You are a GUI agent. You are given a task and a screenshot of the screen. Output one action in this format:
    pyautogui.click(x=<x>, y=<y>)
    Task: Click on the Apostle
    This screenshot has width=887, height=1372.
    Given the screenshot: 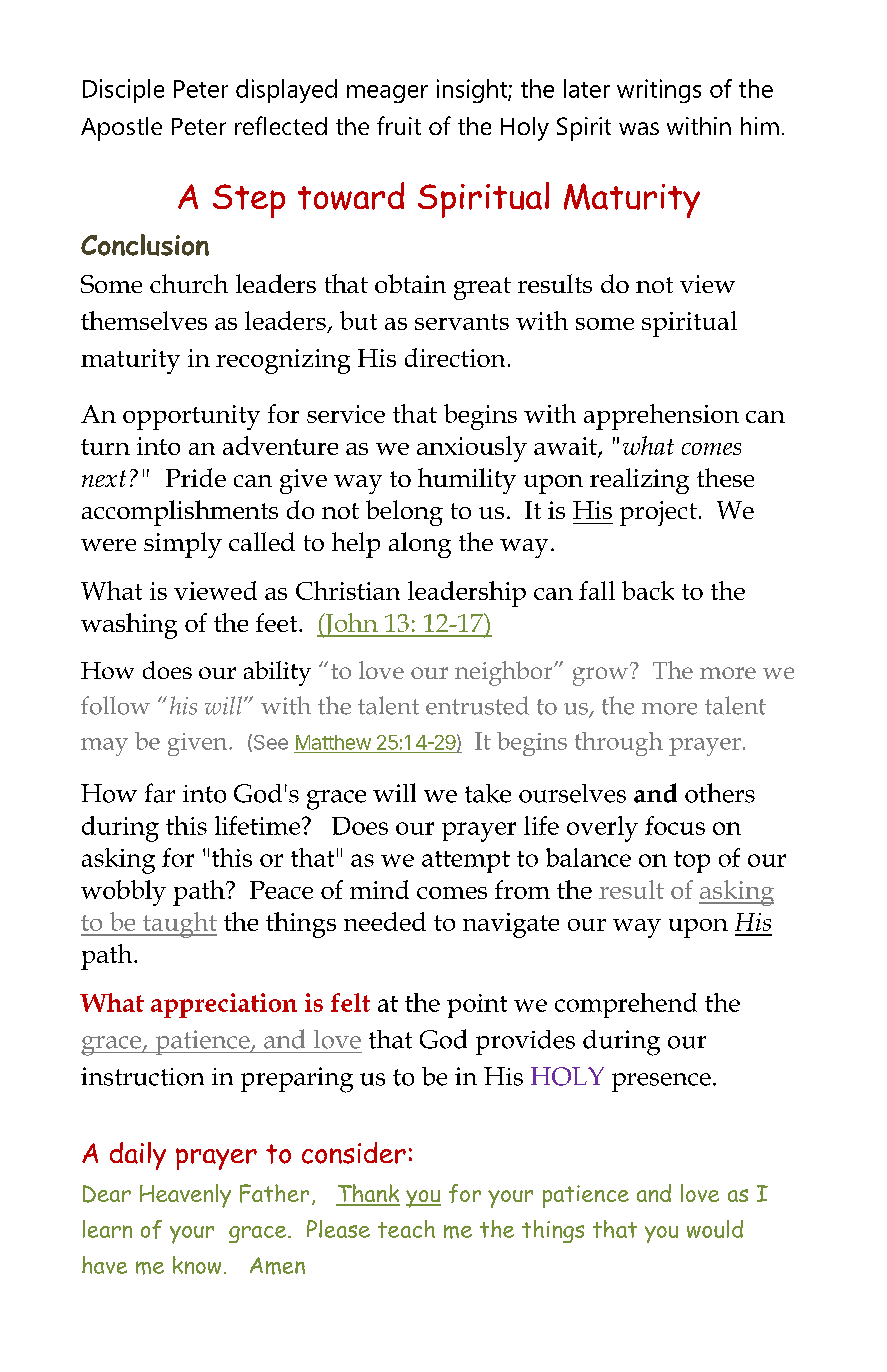 What is the action you would take?
    pyautogui.click(x=121, y=129)
